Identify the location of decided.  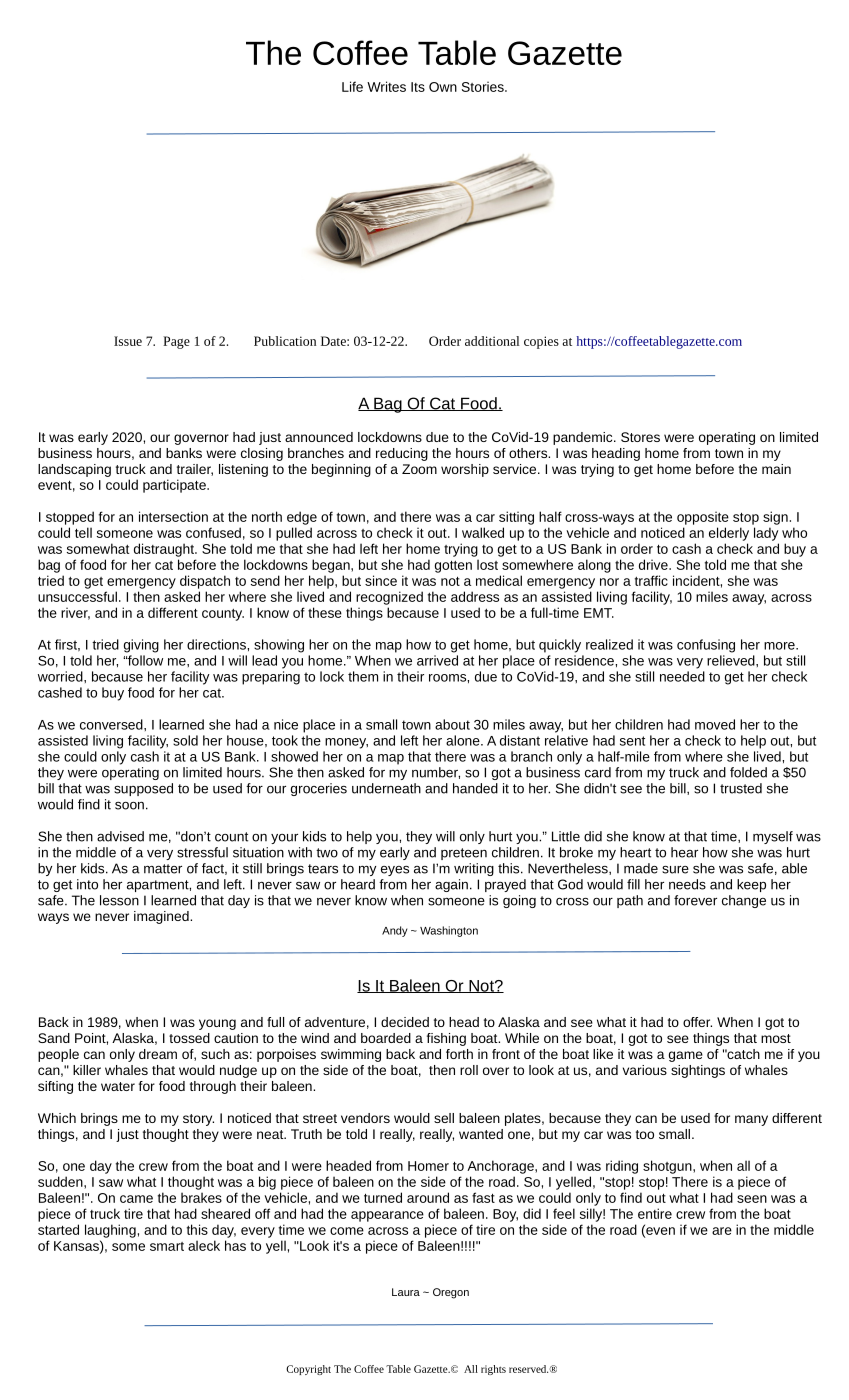
(405, 1022).
